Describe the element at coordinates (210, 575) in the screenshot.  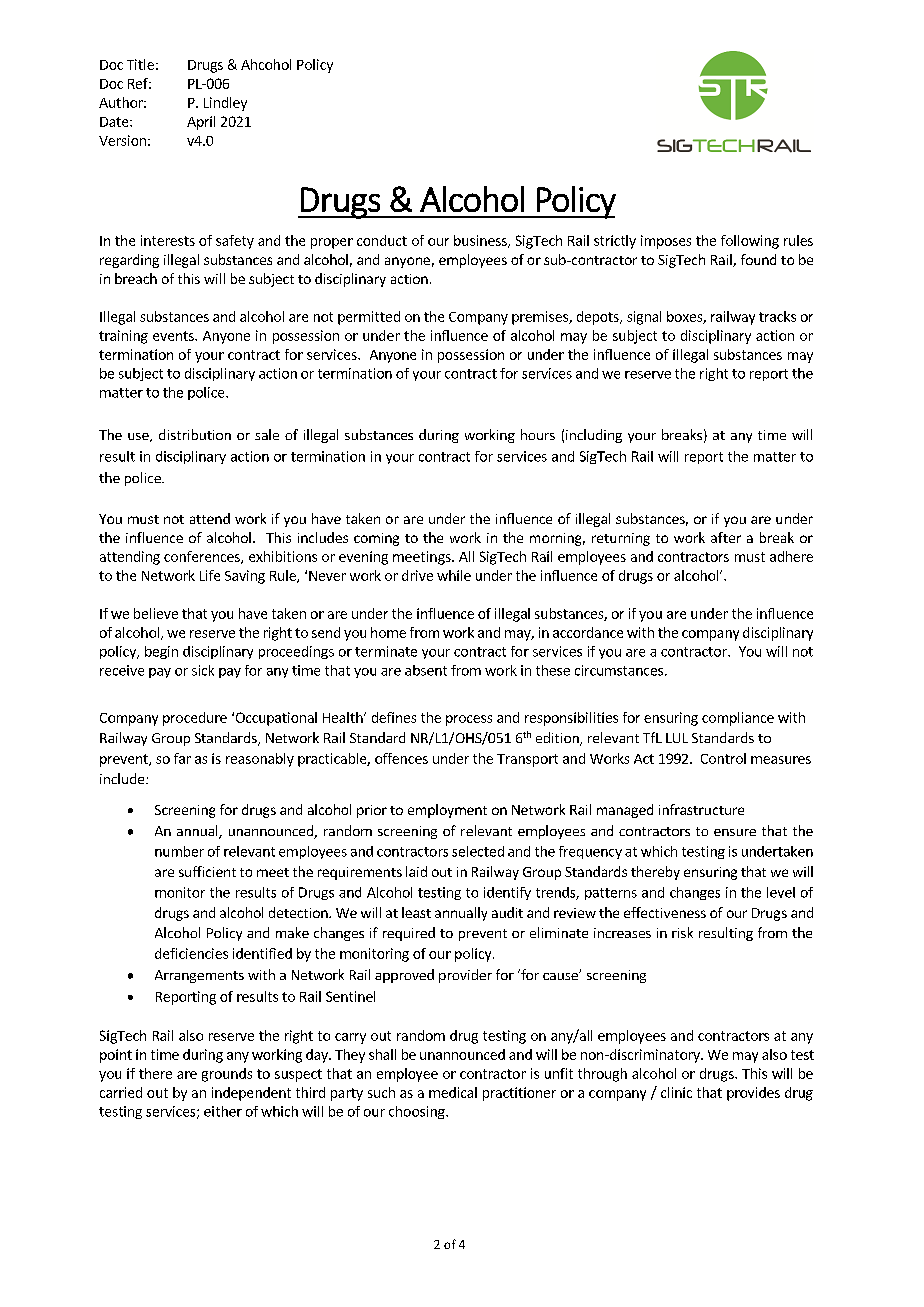
I see `Life` at that location.
